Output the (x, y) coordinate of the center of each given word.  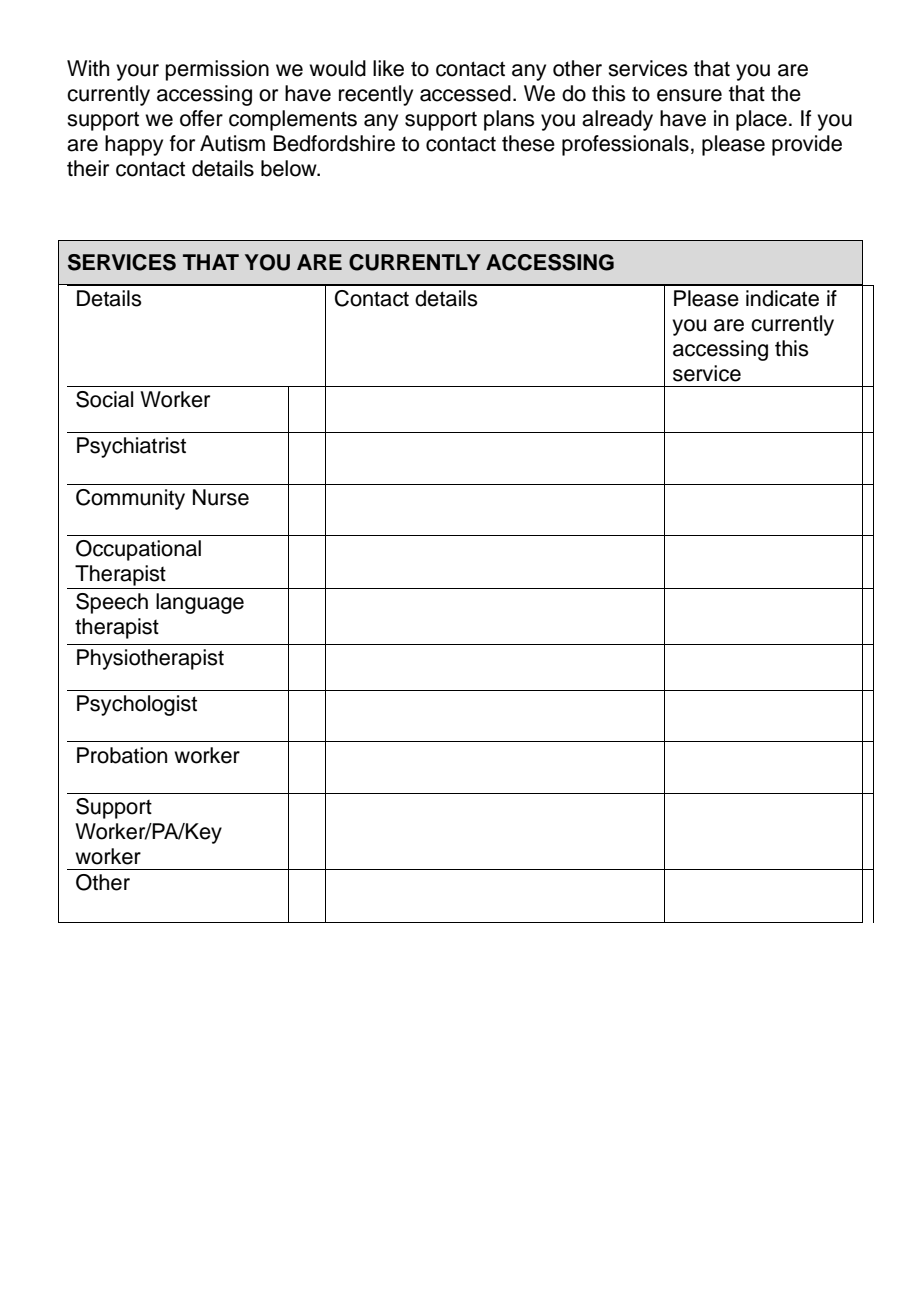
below (290, 168)
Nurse (221, 497)
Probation (122, 755)
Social (104, 399)
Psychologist (137, 705)
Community (130, 499)
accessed (465, 93)
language (200, 603)
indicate (782, 298)
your (137, 72)
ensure (689, 95)
